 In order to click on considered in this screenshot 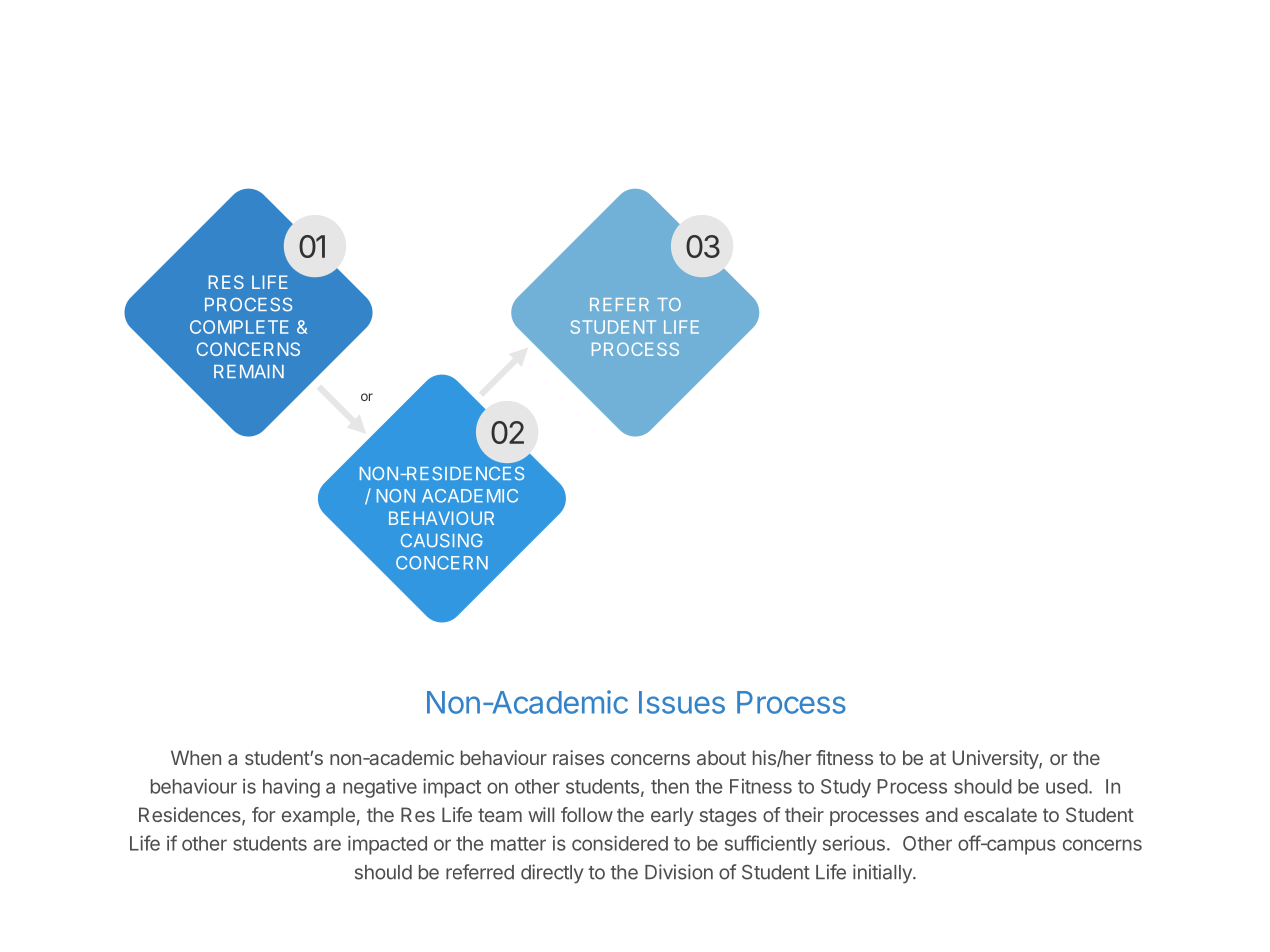, I will do `click(620, 843)`.
